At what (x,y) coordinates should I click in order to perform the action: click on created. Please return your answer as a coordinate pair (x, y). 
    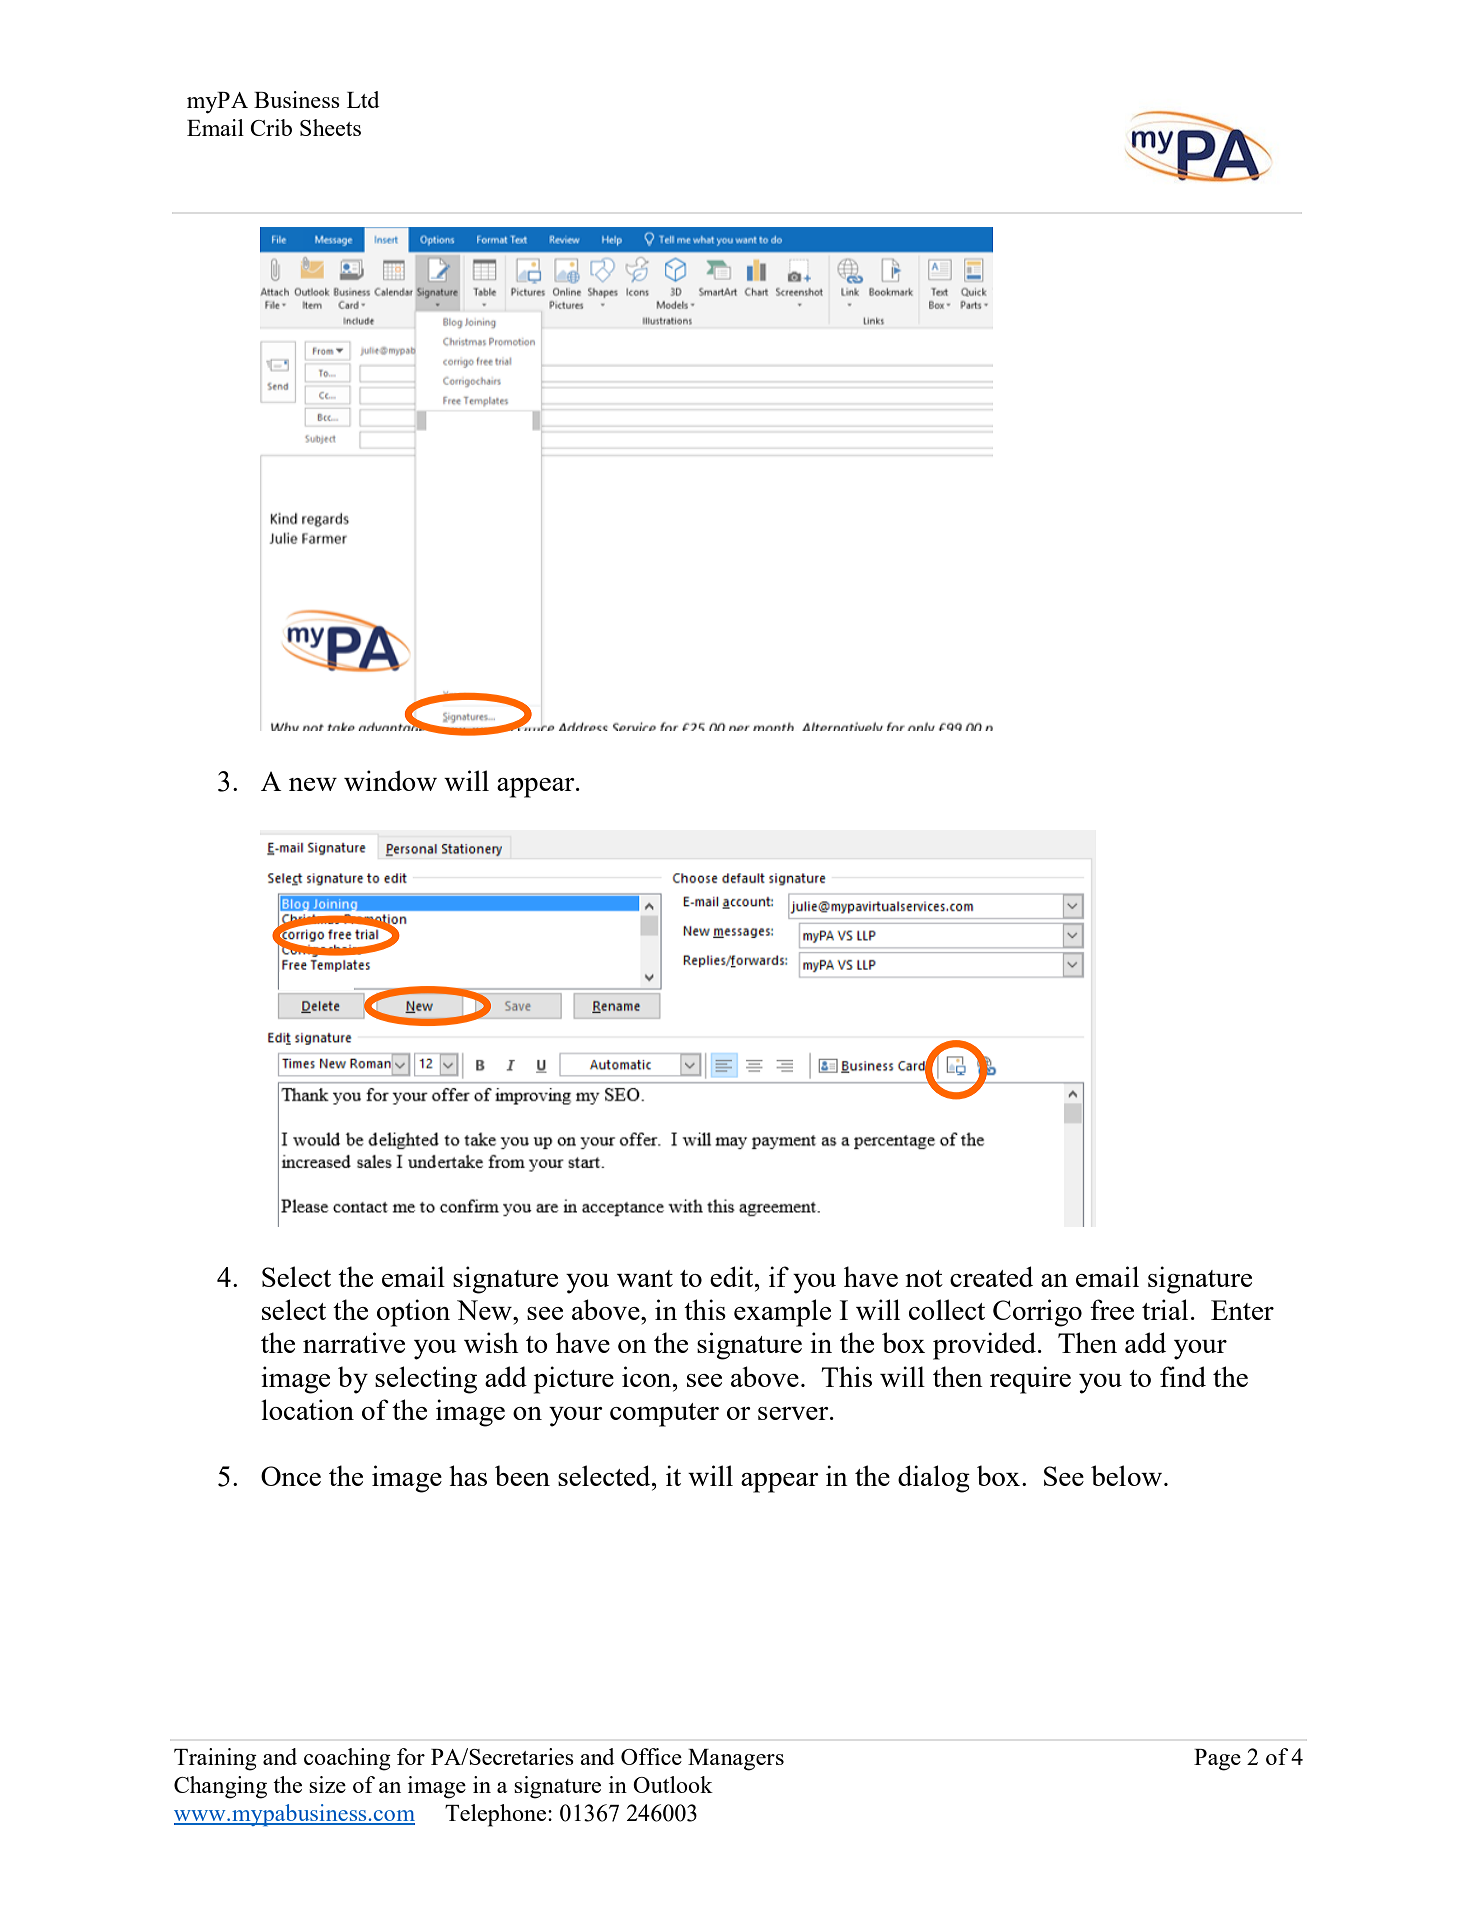
    Looking at the image, I should click on (991, 1276).
